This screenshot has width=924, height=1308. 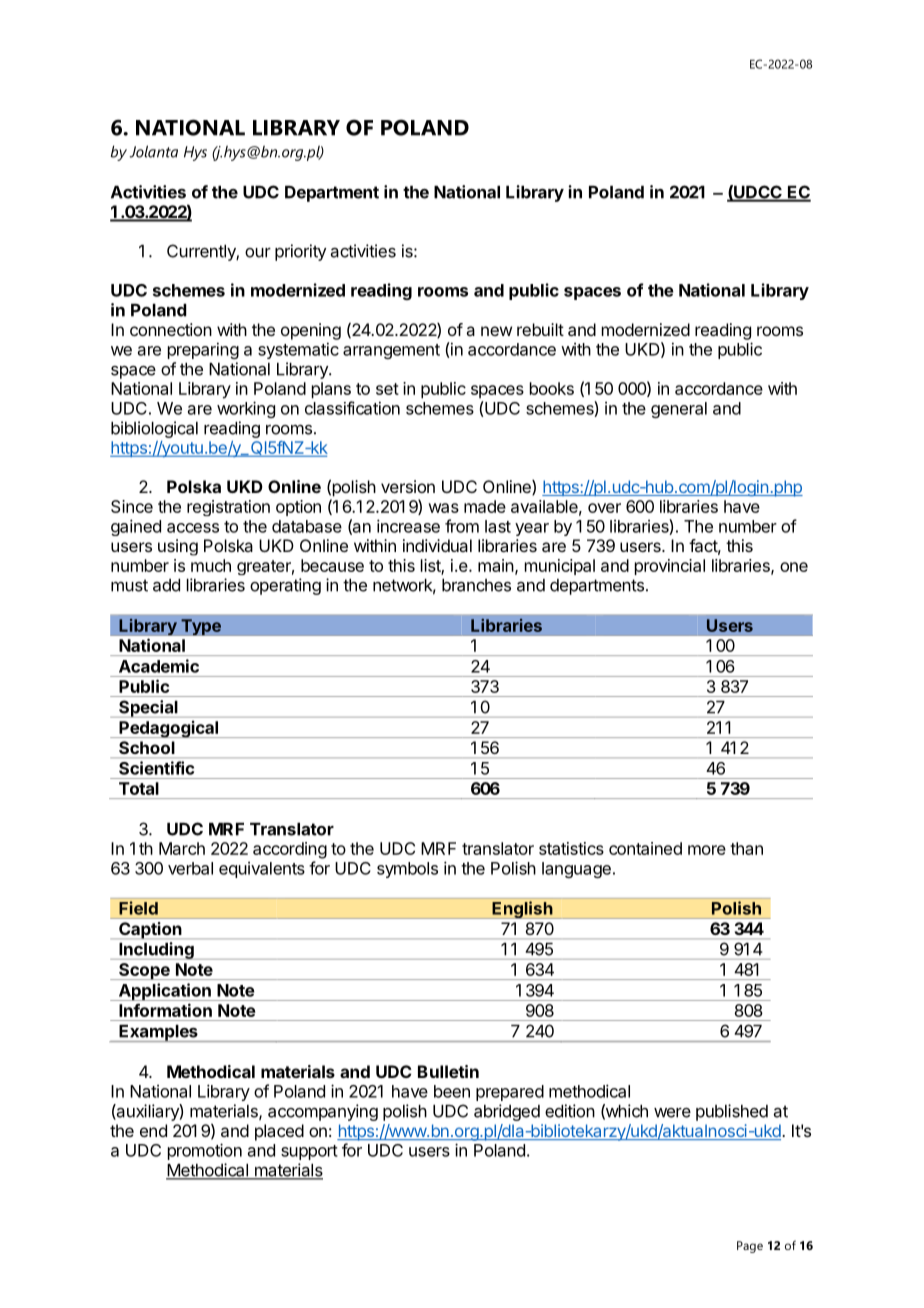 What do you see at coordinates (190, 868) in the screenshot?
I see `verbal` at bounding box center [190, 868].
